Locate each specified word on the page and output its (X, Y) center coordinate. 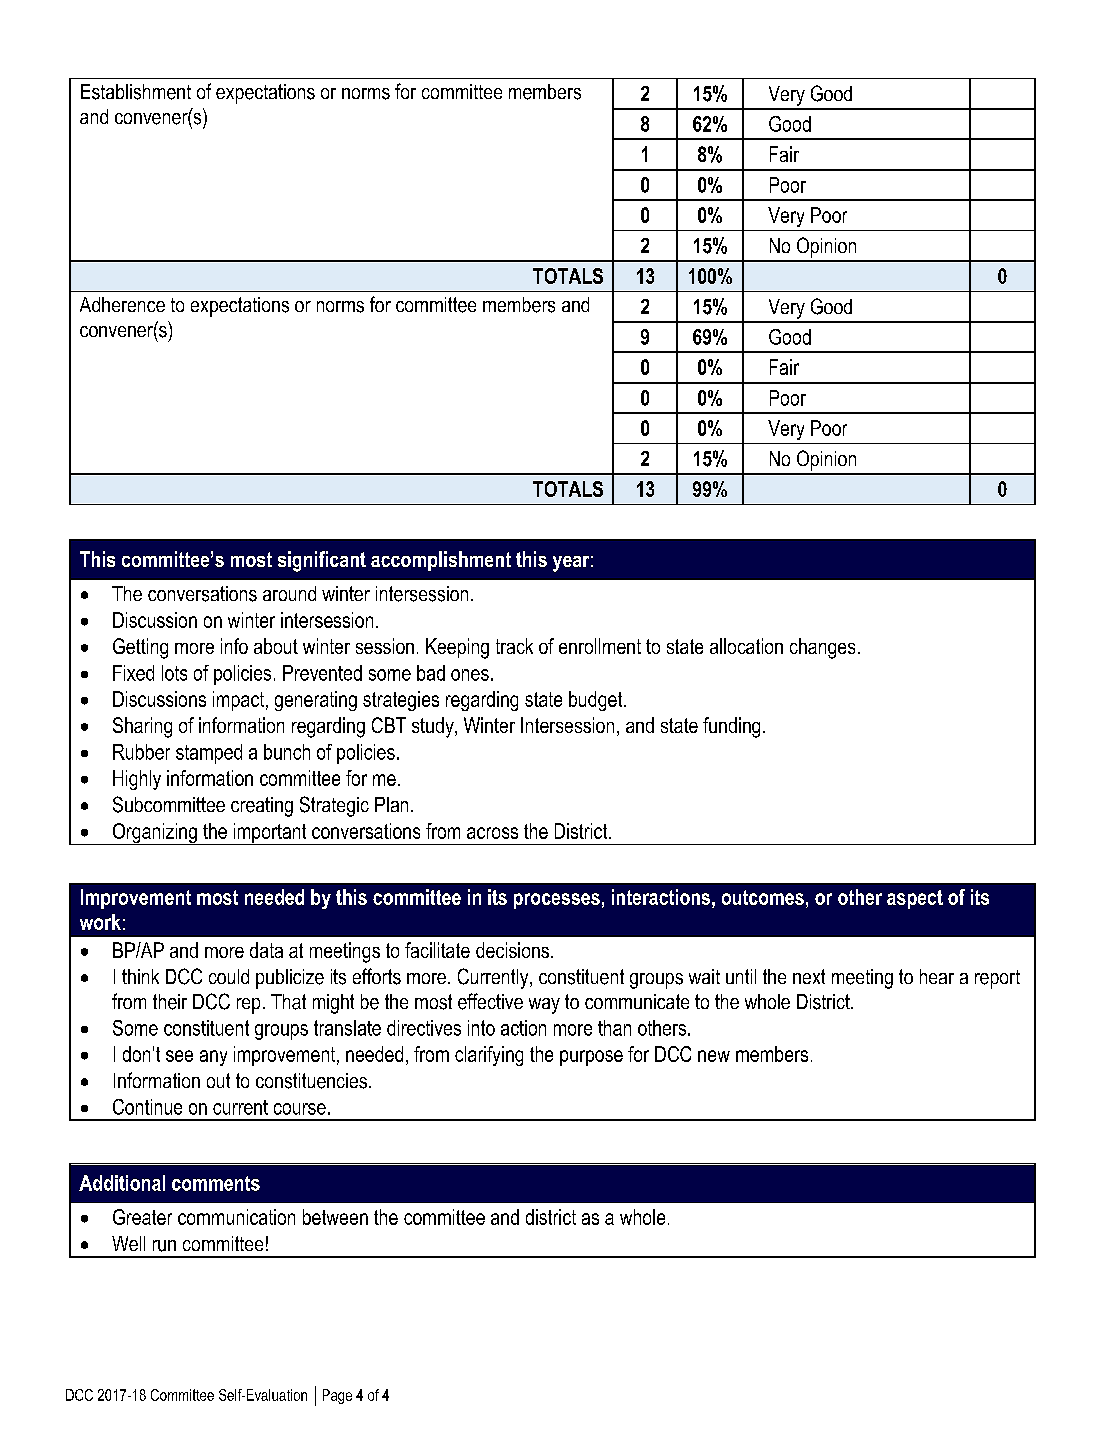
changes (822, 648)
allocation (746, 646)
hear (937, 976)
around (289, 593)
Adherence (122, 304)
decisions (512, 950)
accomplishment (441, 561)
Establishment (136, 92)
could (229, 976)
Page (337, 1396)
